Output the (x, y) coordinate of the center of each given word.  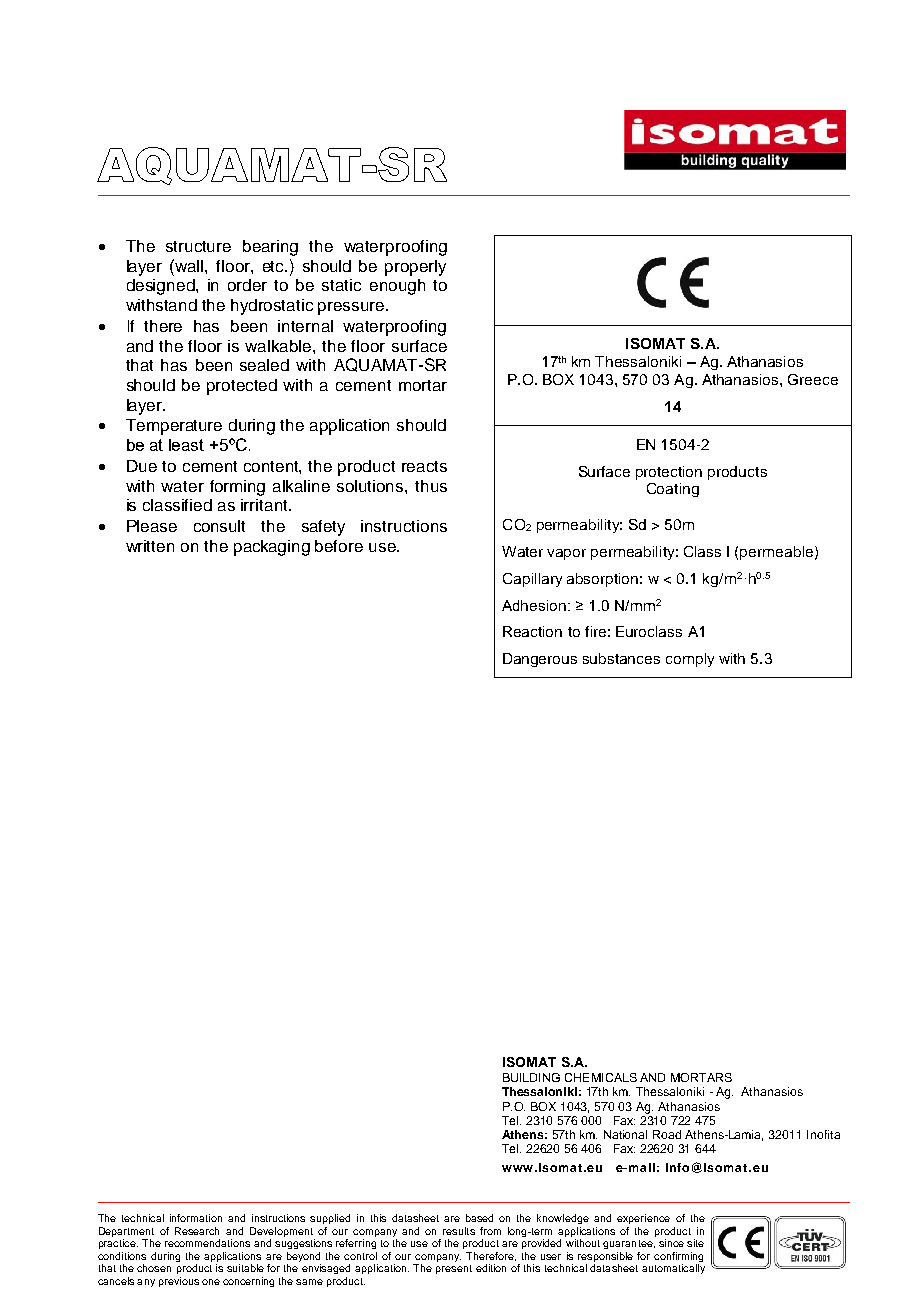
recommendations (207, 1243)
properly (415, 268)
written (150, 546)
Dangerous (540, 660)
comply (690, 660)
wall (189, 265)
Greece (813, 379)
